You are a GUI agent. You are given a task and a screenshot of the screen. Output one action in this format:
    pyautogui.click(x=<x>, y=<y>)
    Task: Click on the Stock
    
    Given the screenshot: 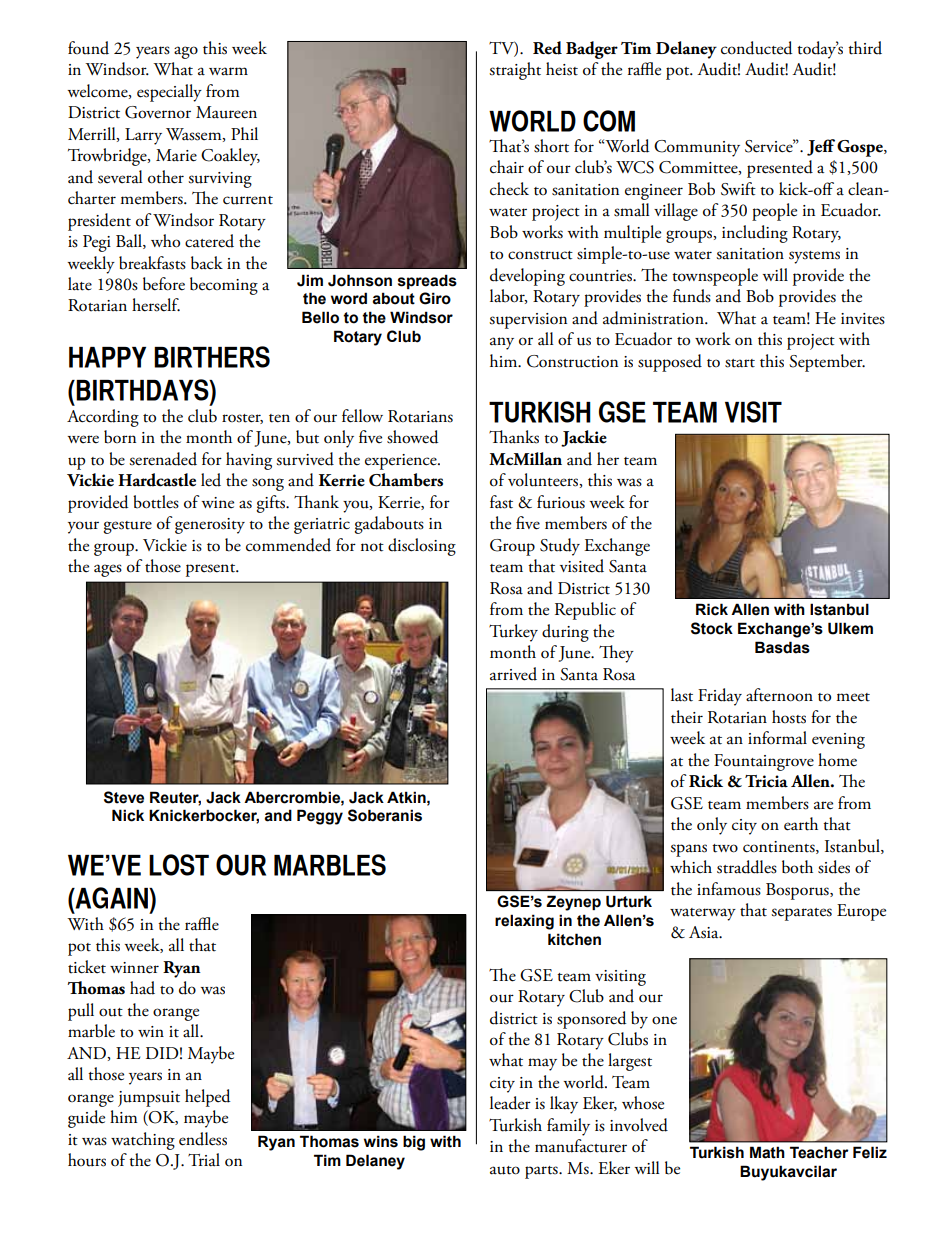 What is the action you would take?
    pyautogui.click(x=712, y=628)
